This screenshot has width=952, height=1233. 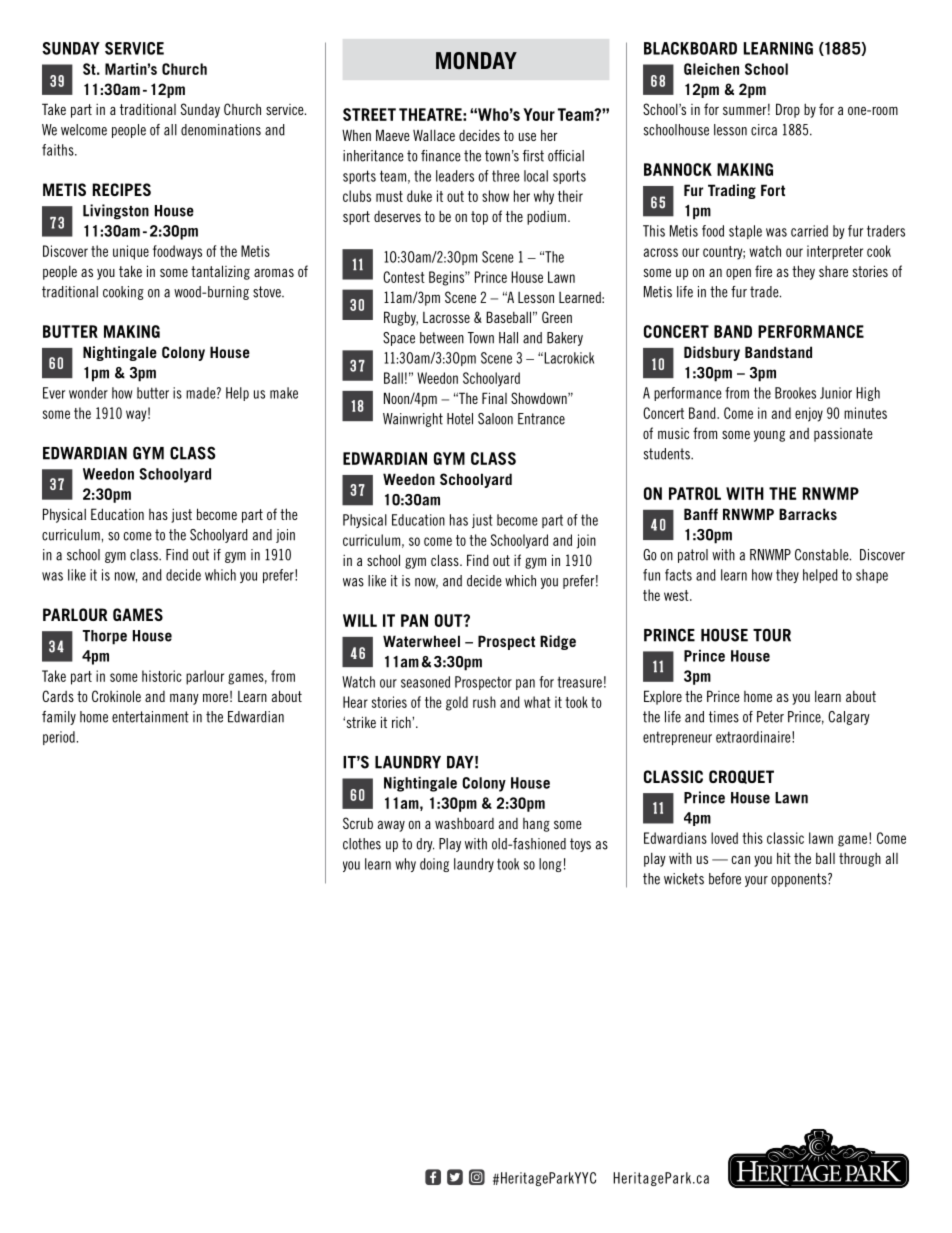 I want to click on clothes, so click(x=362, y=844).
